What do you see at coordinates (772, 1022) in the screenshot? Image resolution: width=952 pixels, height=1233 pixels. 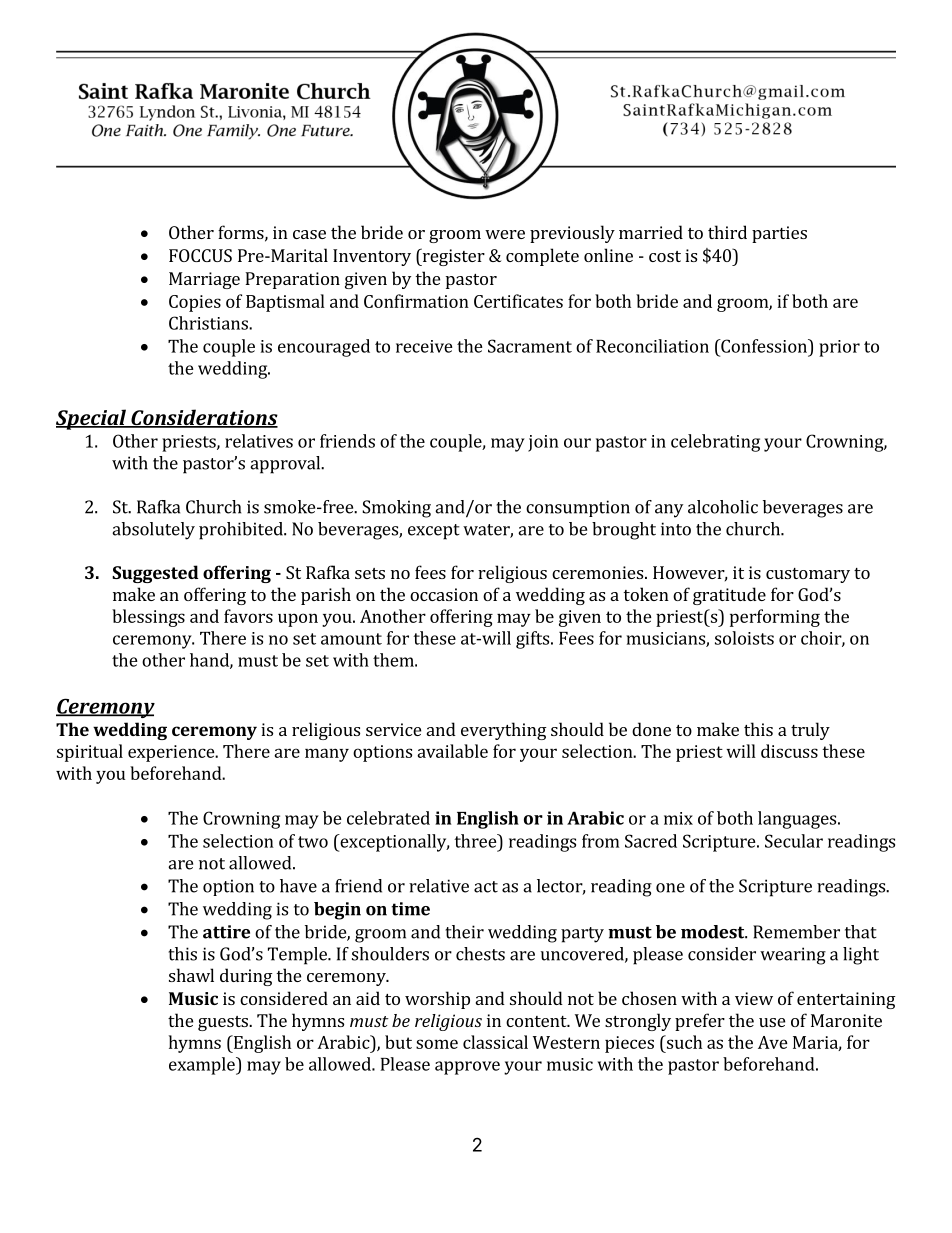 I see `use` at bounding box center [772, 1022].
